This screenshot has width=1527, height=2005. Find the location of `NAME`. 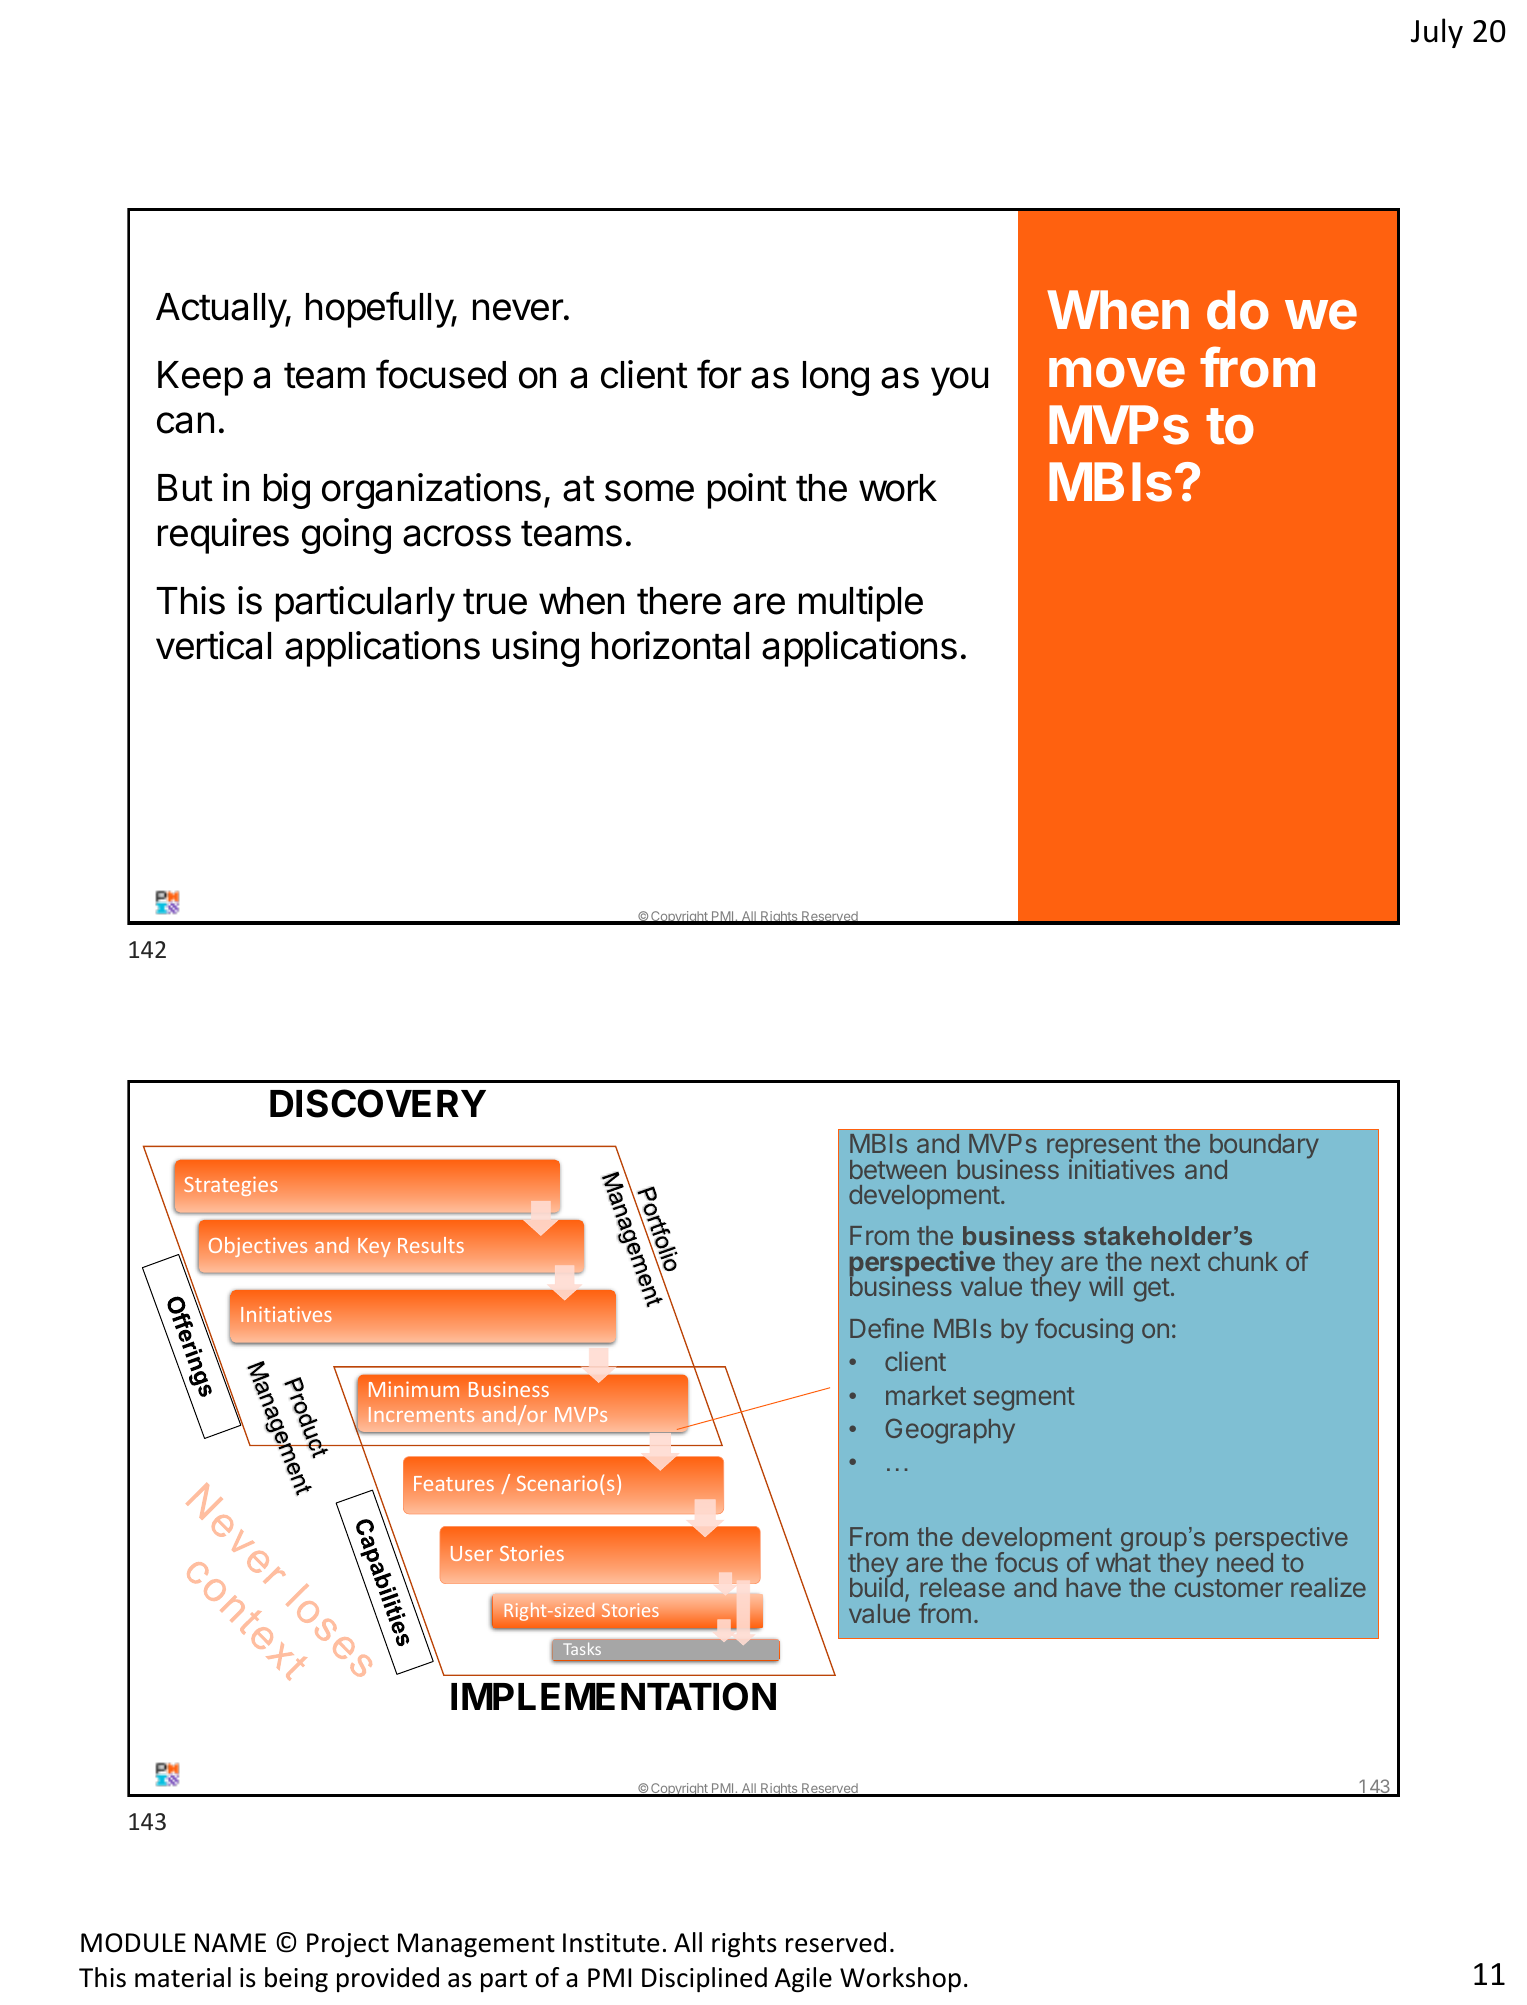

NAME is located at coordinates (230, 1942).
